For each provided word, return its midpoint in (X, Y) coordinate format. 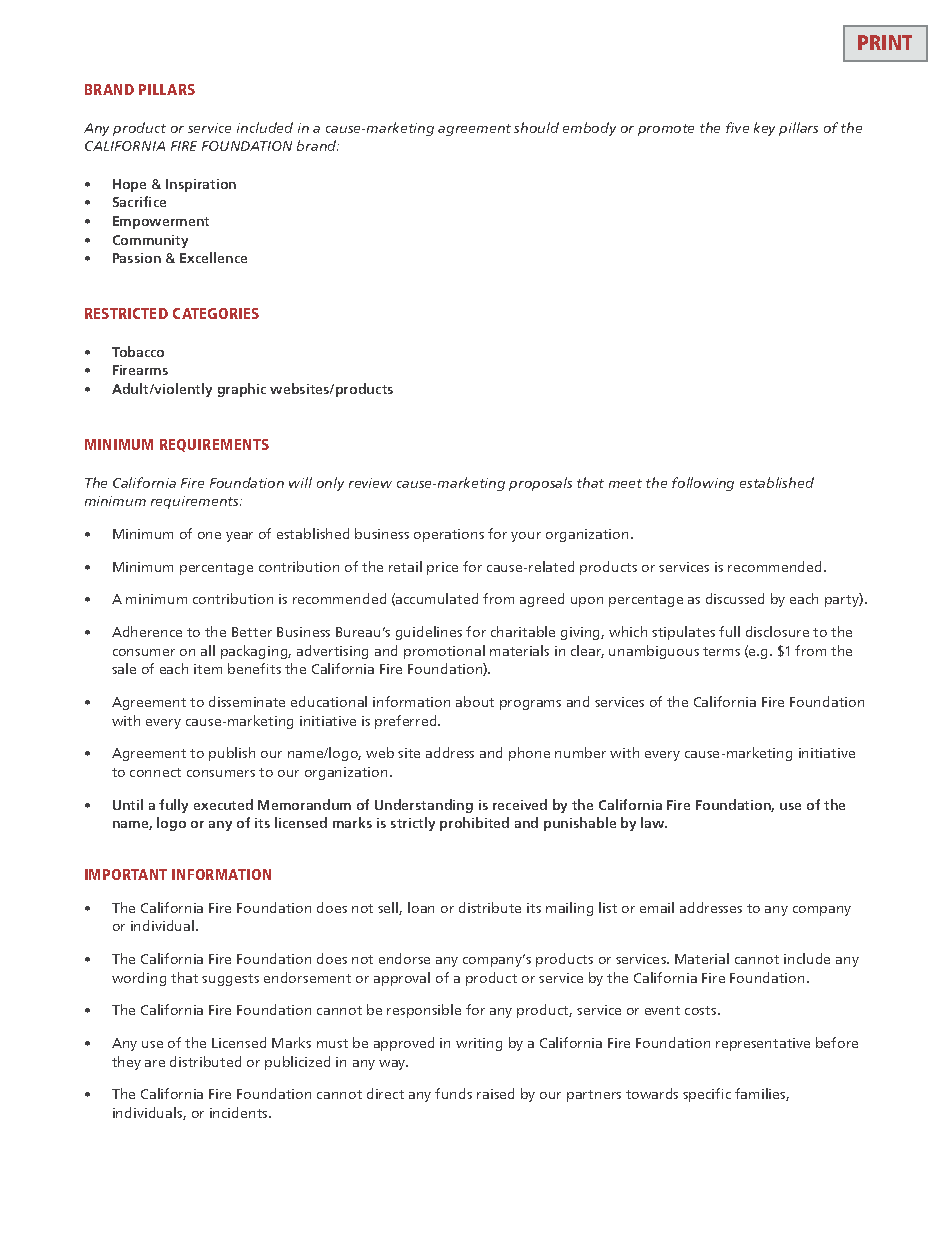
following (703, 484)
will (300, 482)
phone (529, 754)
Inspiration (201, 185)
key (764, 129)
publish (232, 754)
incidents (240, 1112)
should (536, 127)
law (654, 822)
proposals (540, 484)
